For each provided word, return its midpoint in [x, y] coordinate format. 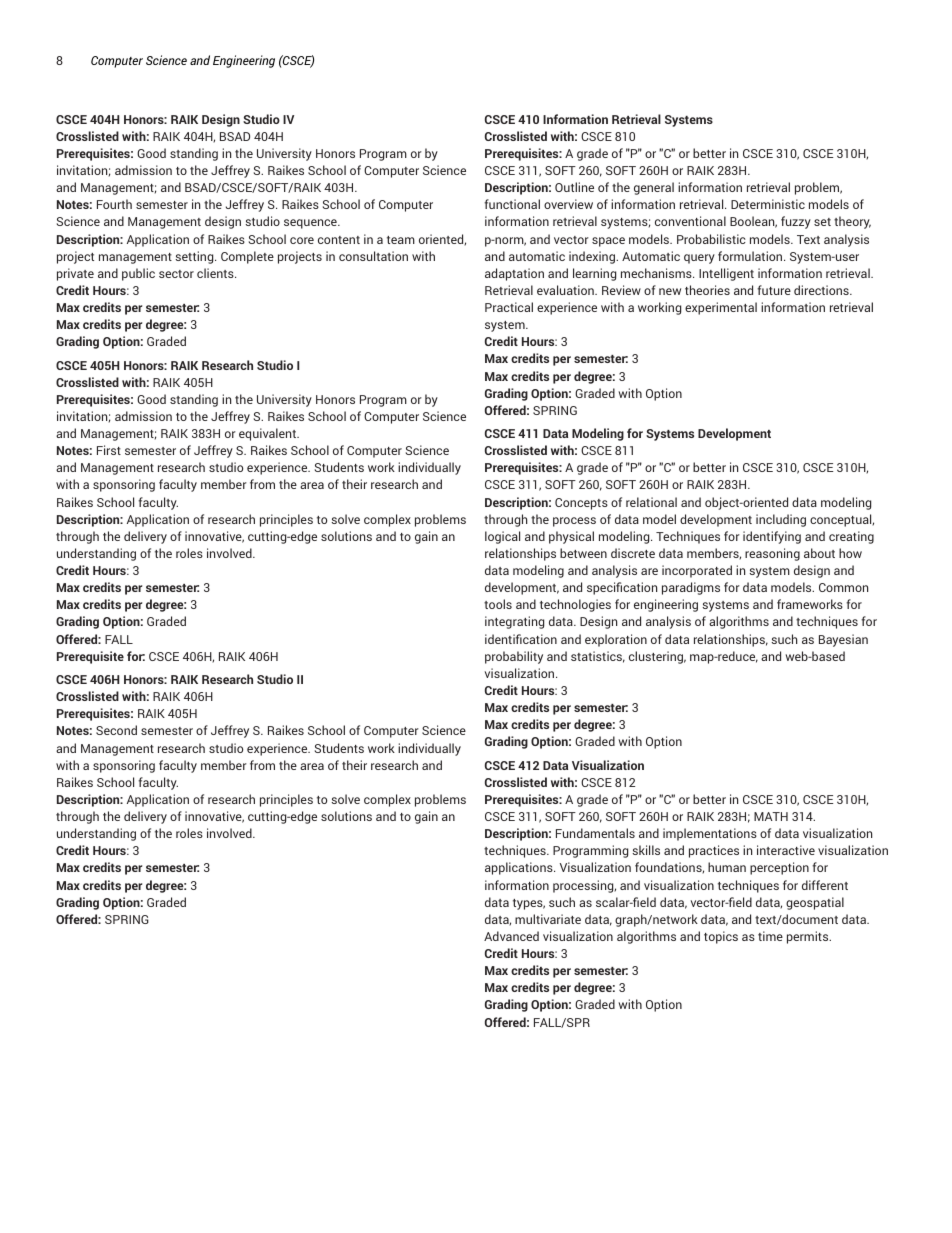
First [109, 450]
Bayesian [843, 640]
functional [512, 204]
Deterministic [768, 204]
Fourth [114, 204]
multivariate [548, 919]
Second [116, 730]
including [781, 520]
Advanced [511, 936]
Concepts [581, 504]
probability [514, 657]
